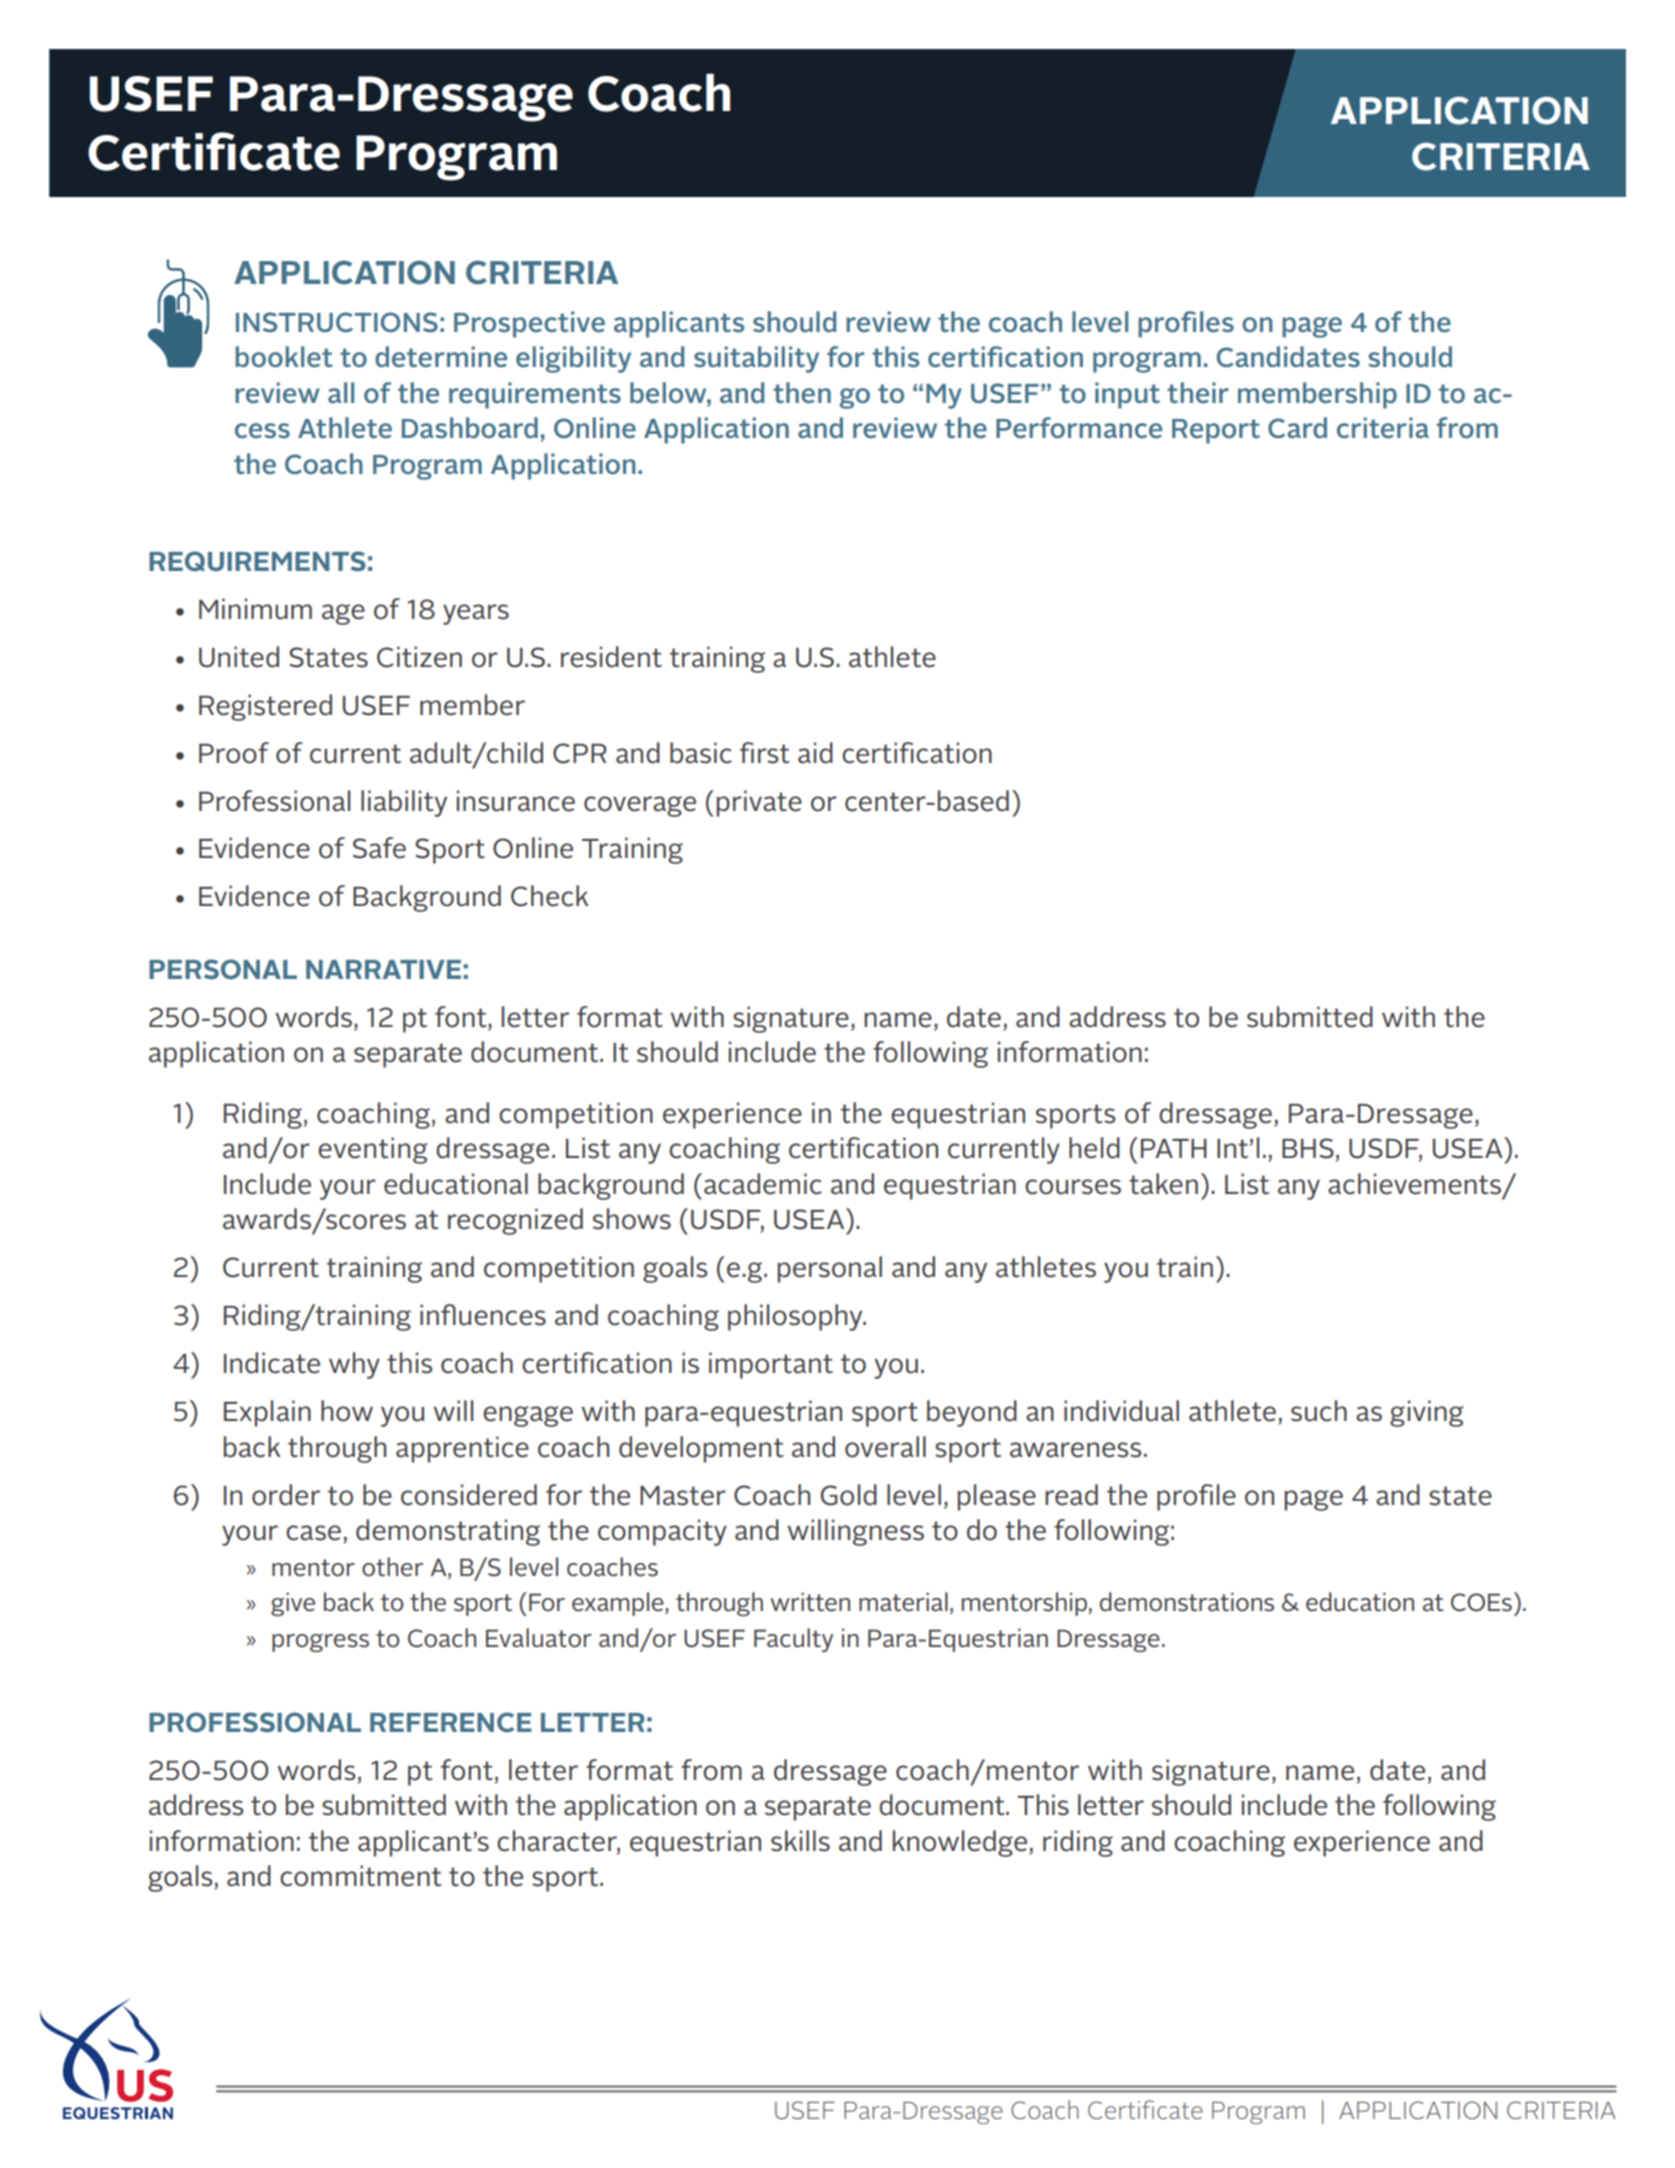 The width and height of the screenshot is (1675, 2168). What do you see at coordinates (354, 1365) in the screenshot?
I see `why` at bounding box center [354, 1365].
